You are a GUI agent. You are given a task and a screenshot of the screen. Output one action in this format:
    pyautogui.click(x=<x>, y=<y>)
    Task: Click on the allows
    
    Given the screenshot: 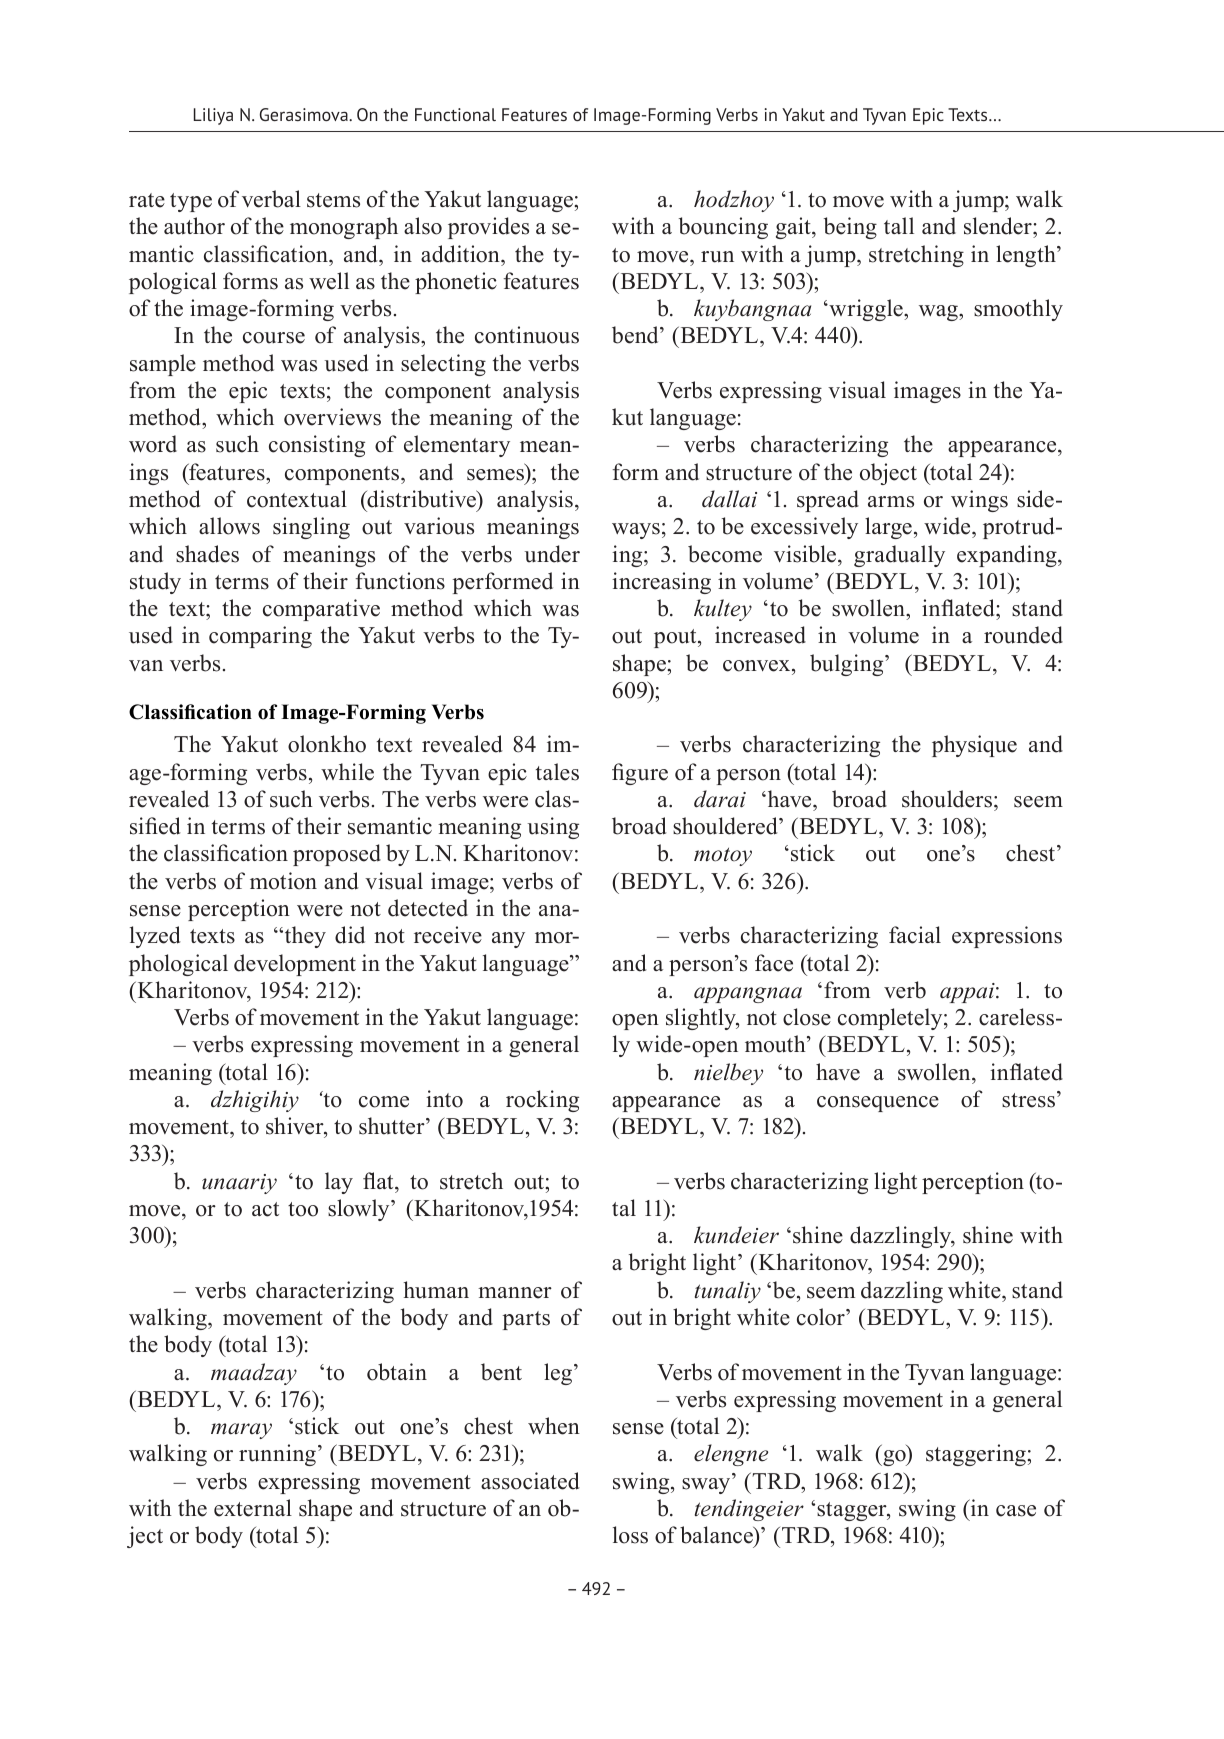 What is the action you would take?
    pyautogui.click(x=229, y=526)
